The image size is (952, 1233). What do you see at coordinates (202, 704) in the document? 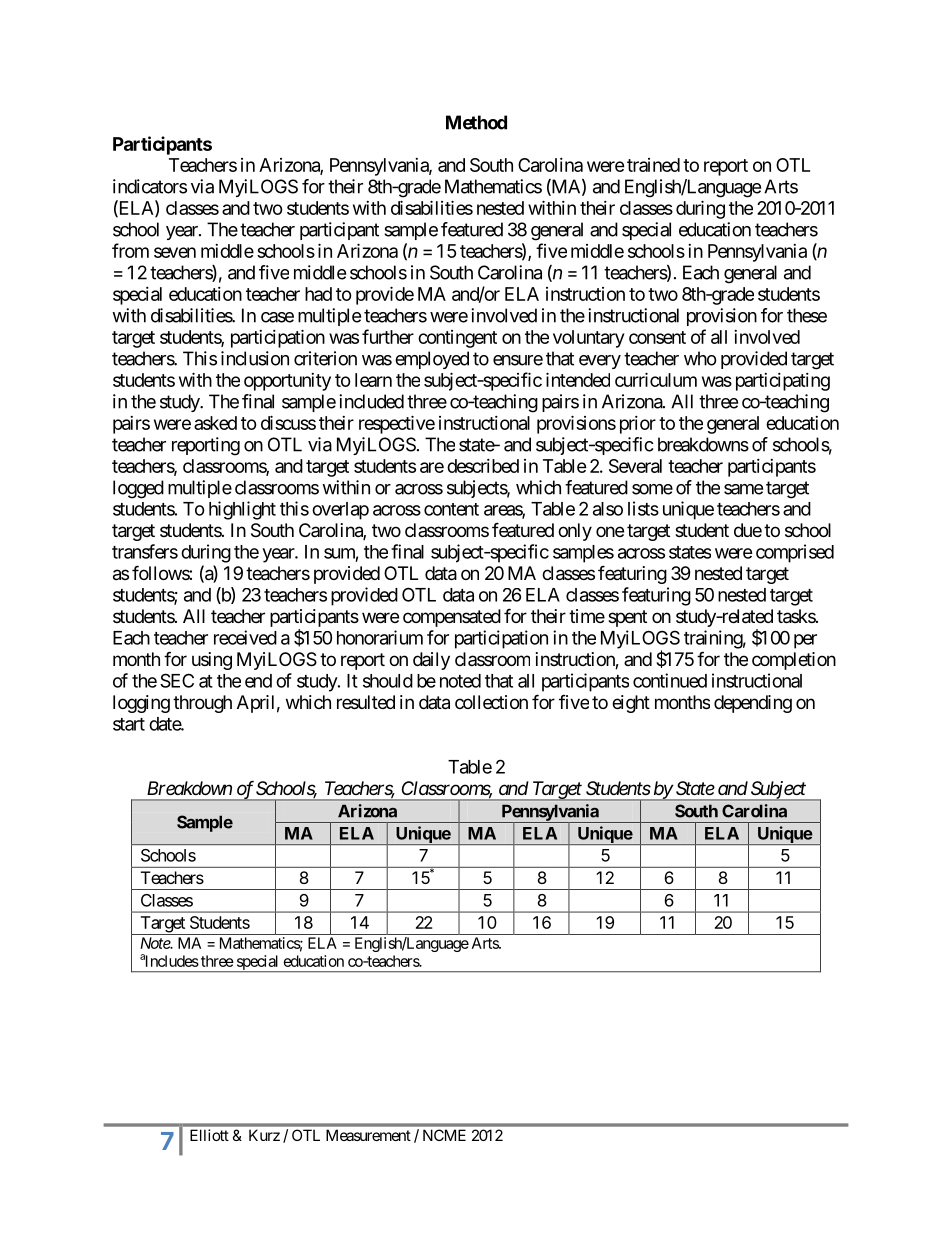
I see `through` at bounding box center [202, 704].
